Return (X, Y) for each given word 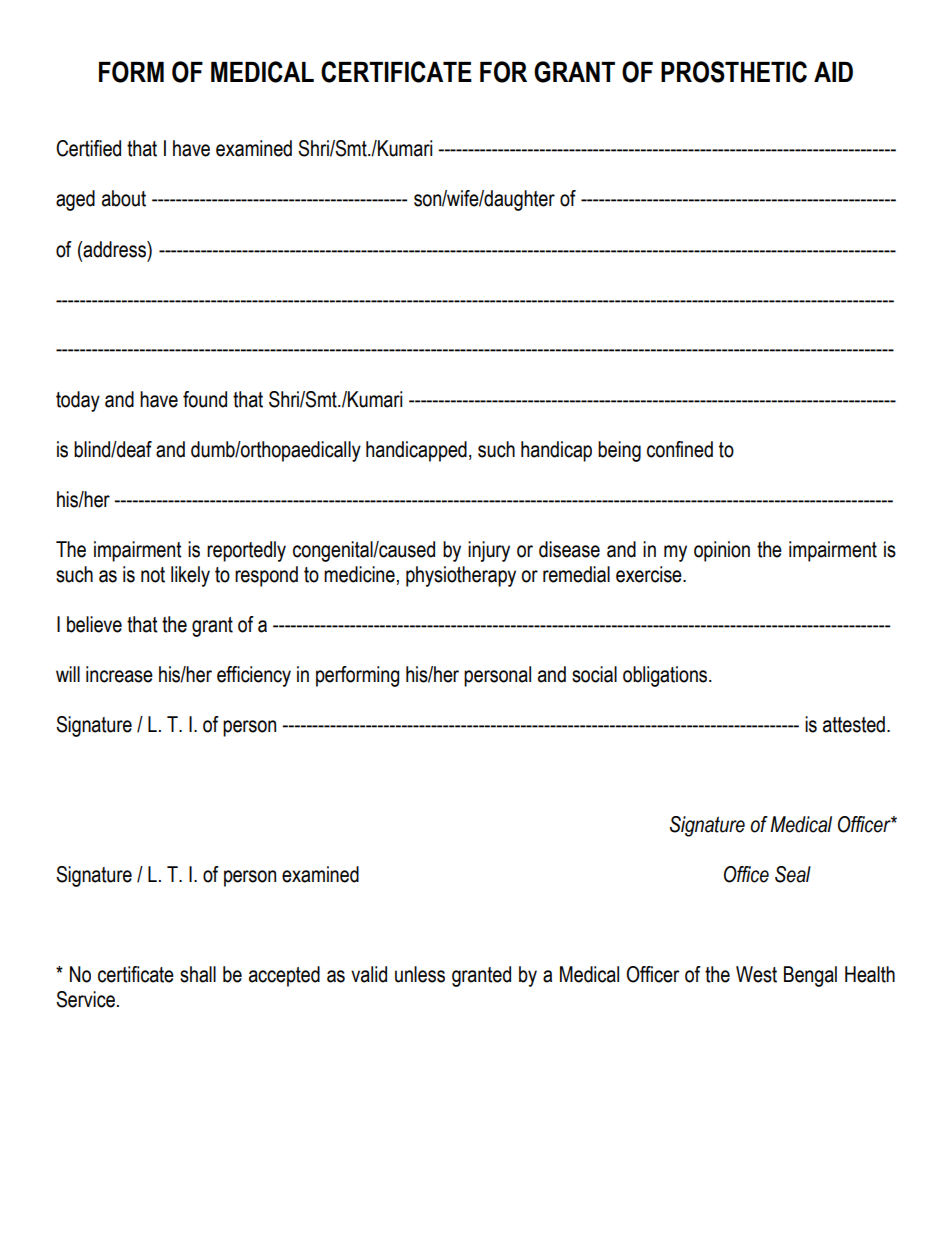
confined (680, 449)
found (205, 399)
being (619, 451)
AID (833, 72)
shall (198, 974)
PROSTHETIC (734, 72)
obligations (666, 676)
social (594, 674)
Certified (88, 148)
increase (119, 674)
